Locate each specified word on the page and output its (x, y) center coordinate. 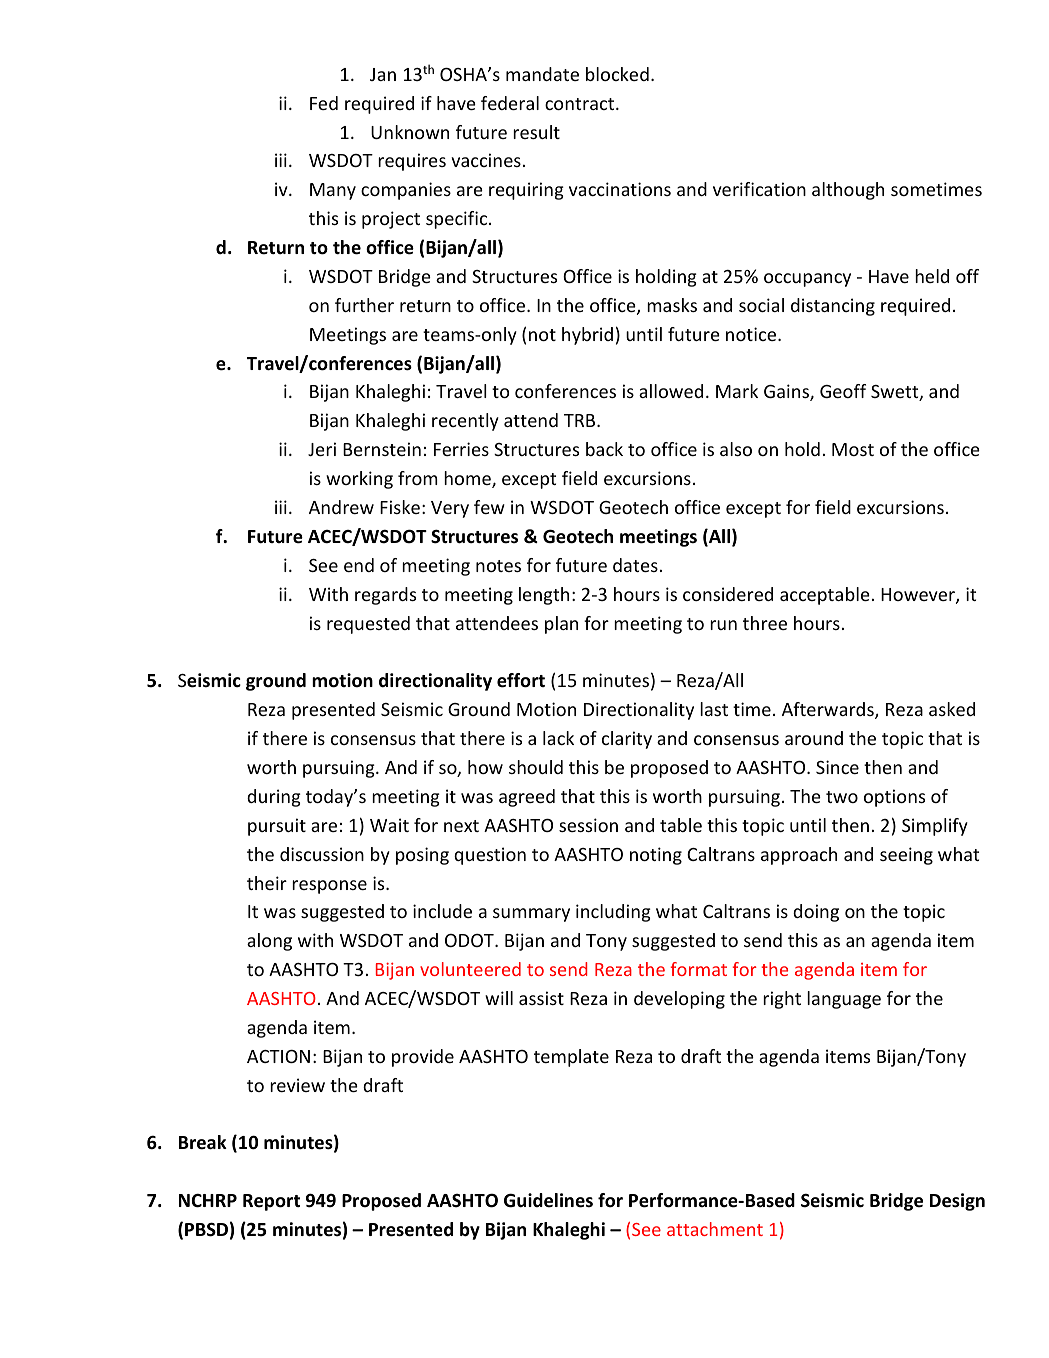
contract (579, 104)
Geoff (843, 391)
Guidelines (548, 1200)
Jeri (322, 449)
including (613, 913)
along (269, 942)
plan (561, 625)
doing (816, 913)
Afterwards (829, 710)
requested (368, 625)
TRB (581, 420)
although (848, 191)
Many (333, 191)
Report (271, 1202)
